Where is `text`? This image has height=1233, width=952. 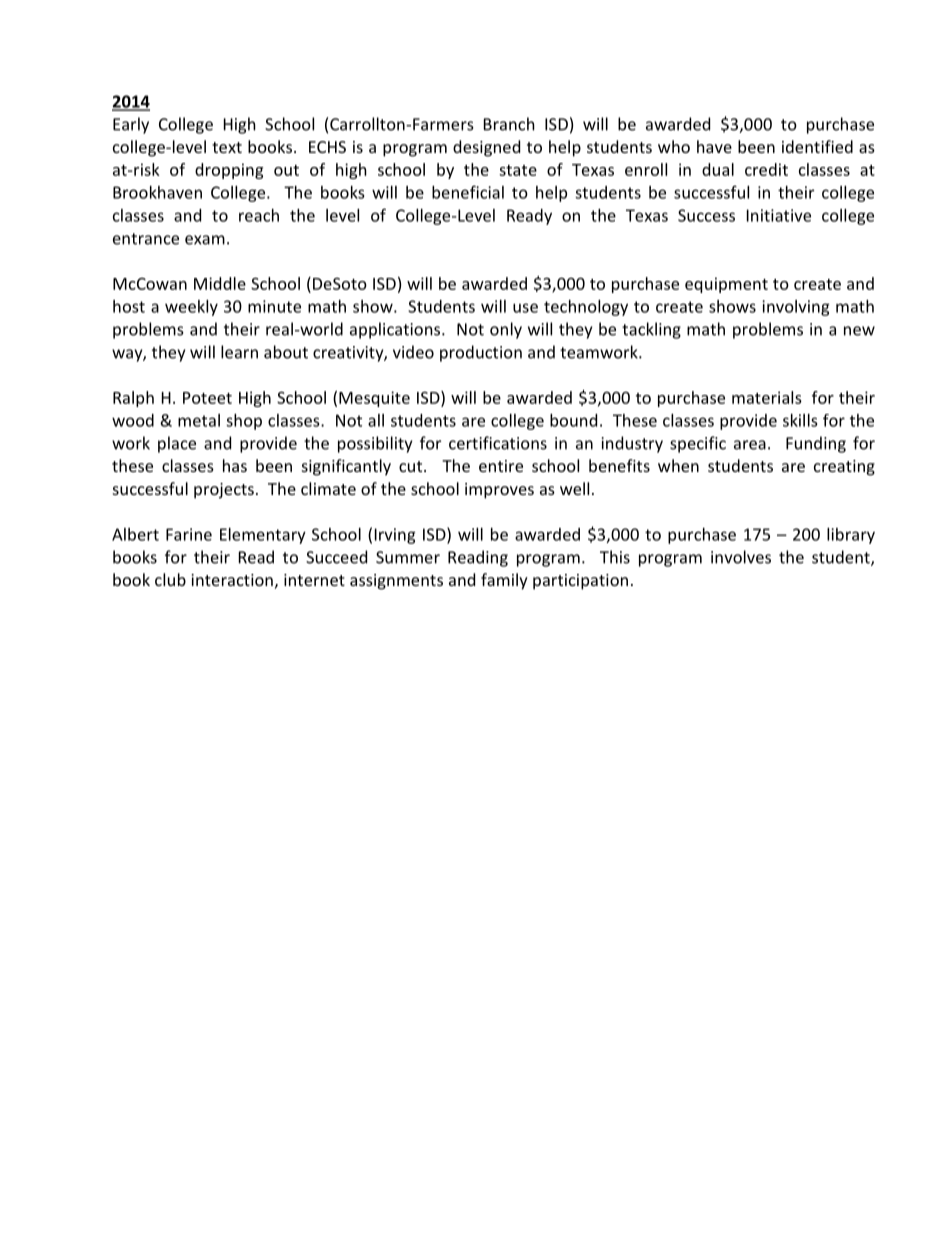 text is located at coordinates (227, 147).
